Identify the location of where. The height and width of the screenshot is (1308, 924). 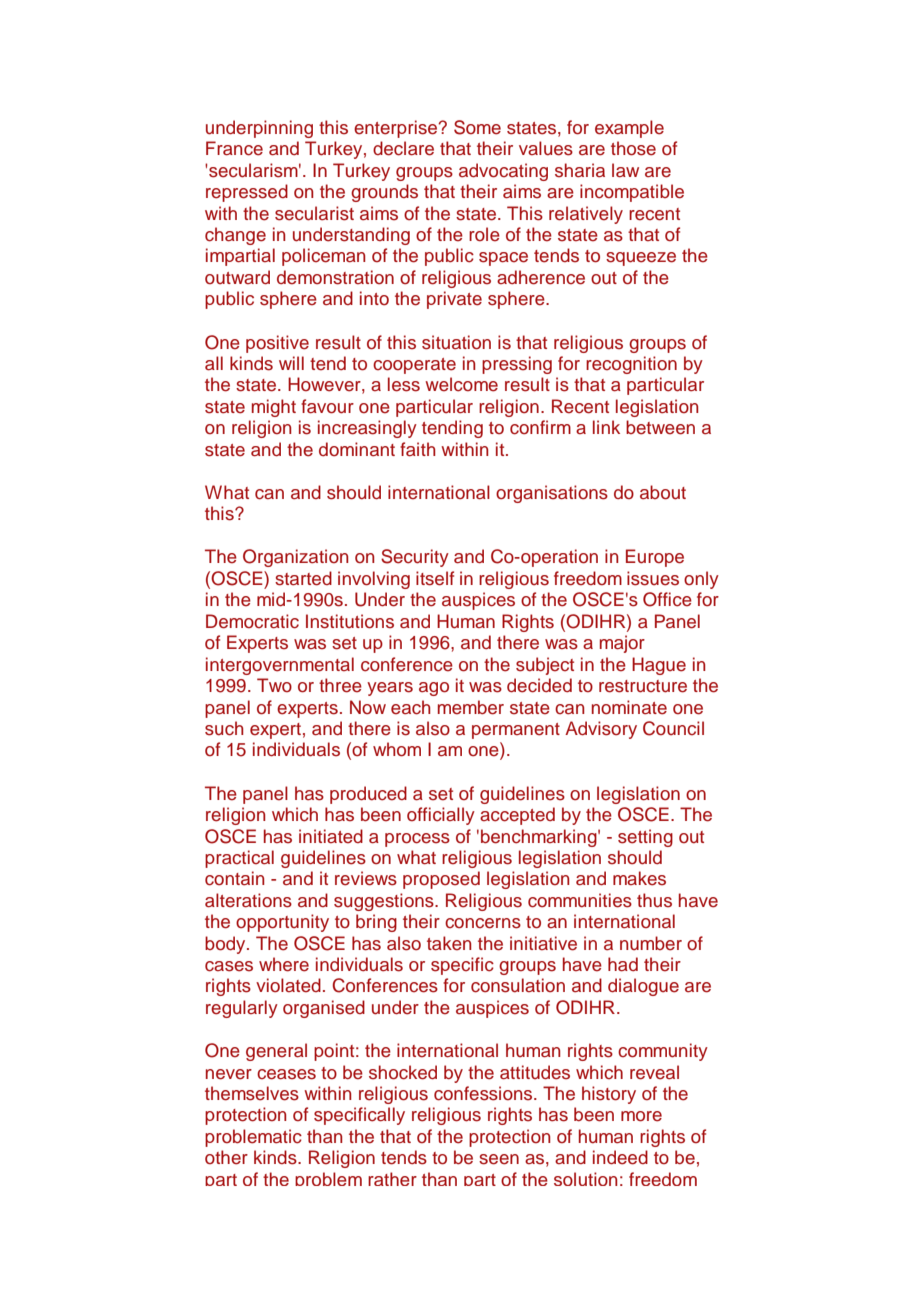
(284, 964).
